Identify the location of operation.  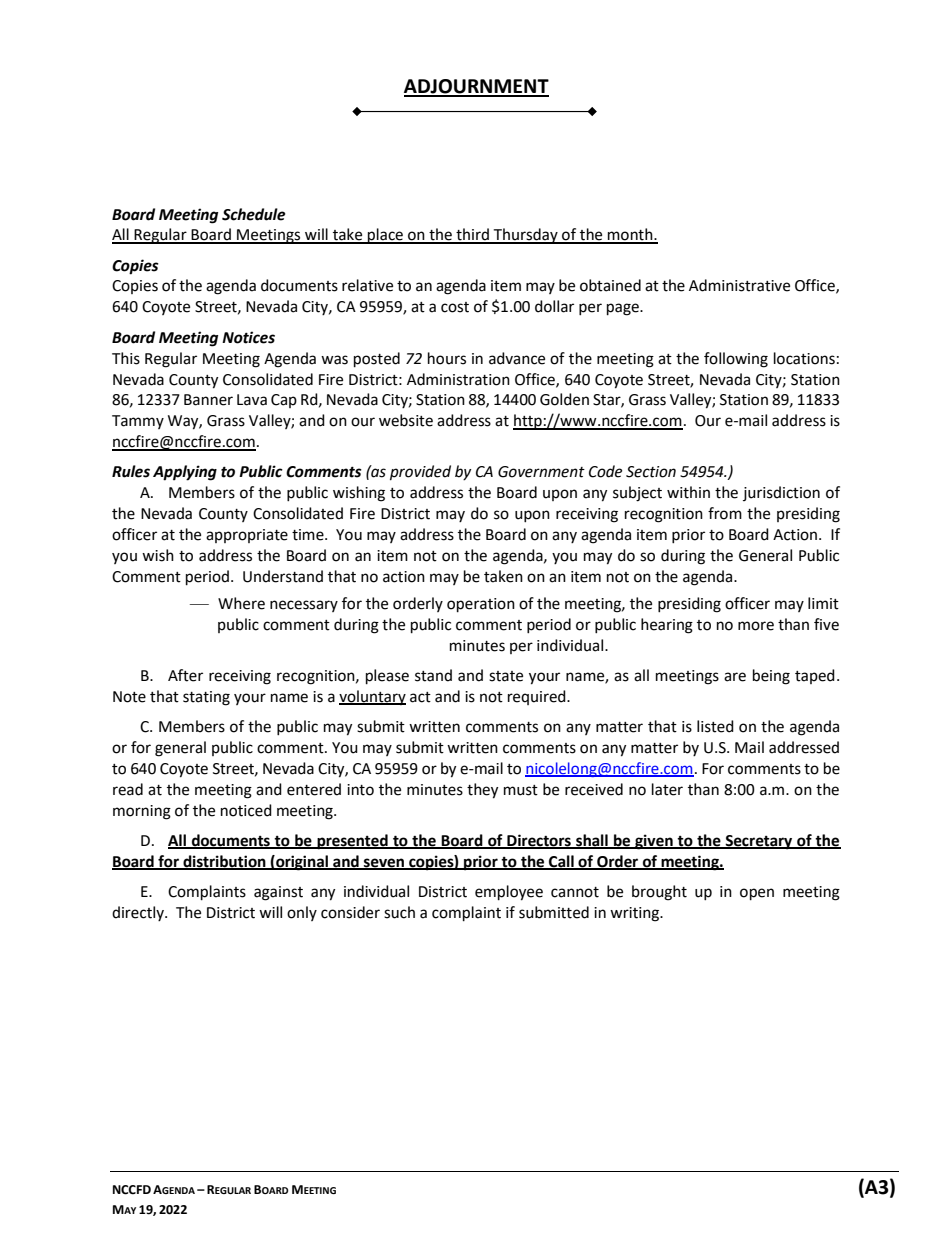
(481, 605).
